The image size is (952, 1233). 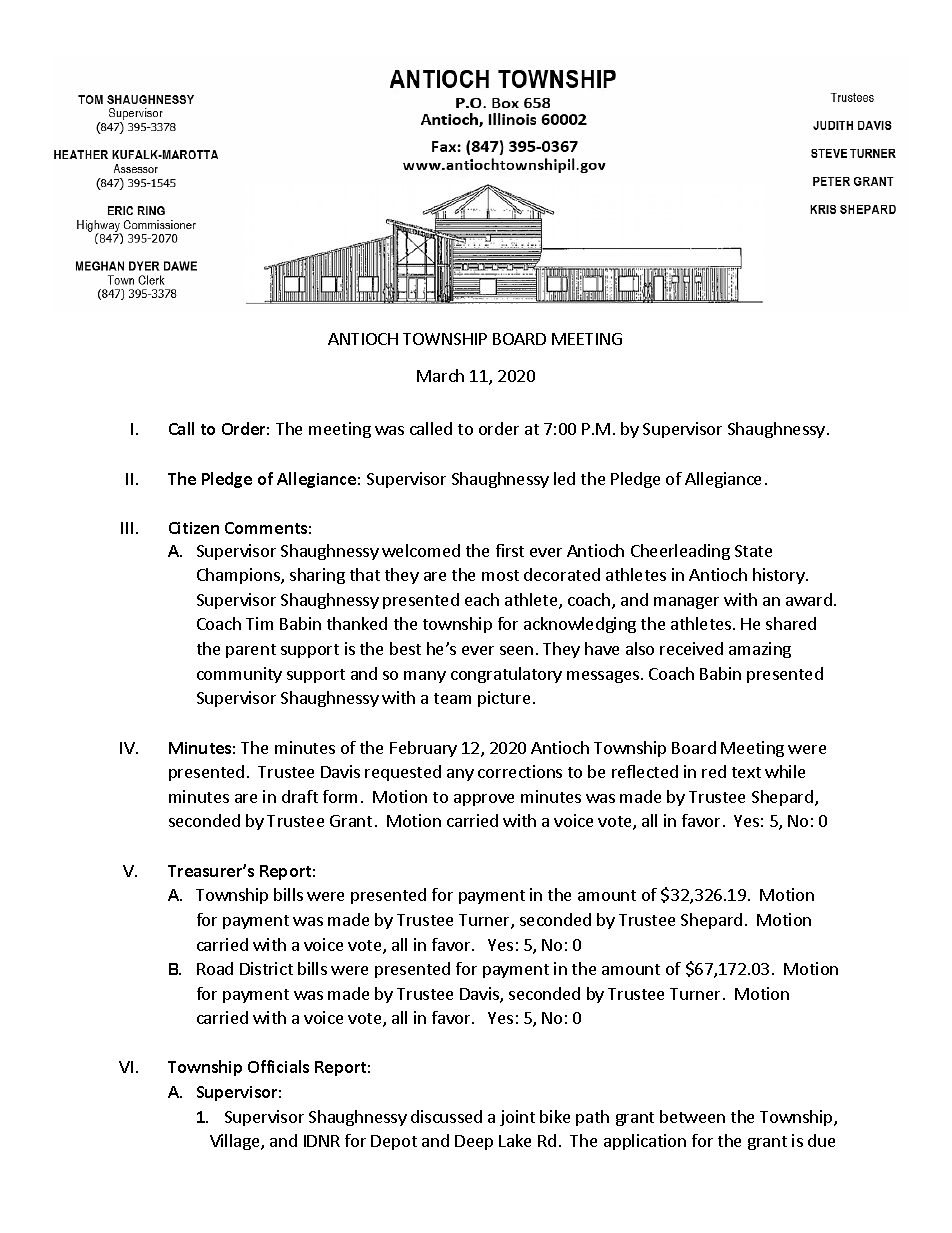 I want to click on Village, so click(x=236, y=1142).
